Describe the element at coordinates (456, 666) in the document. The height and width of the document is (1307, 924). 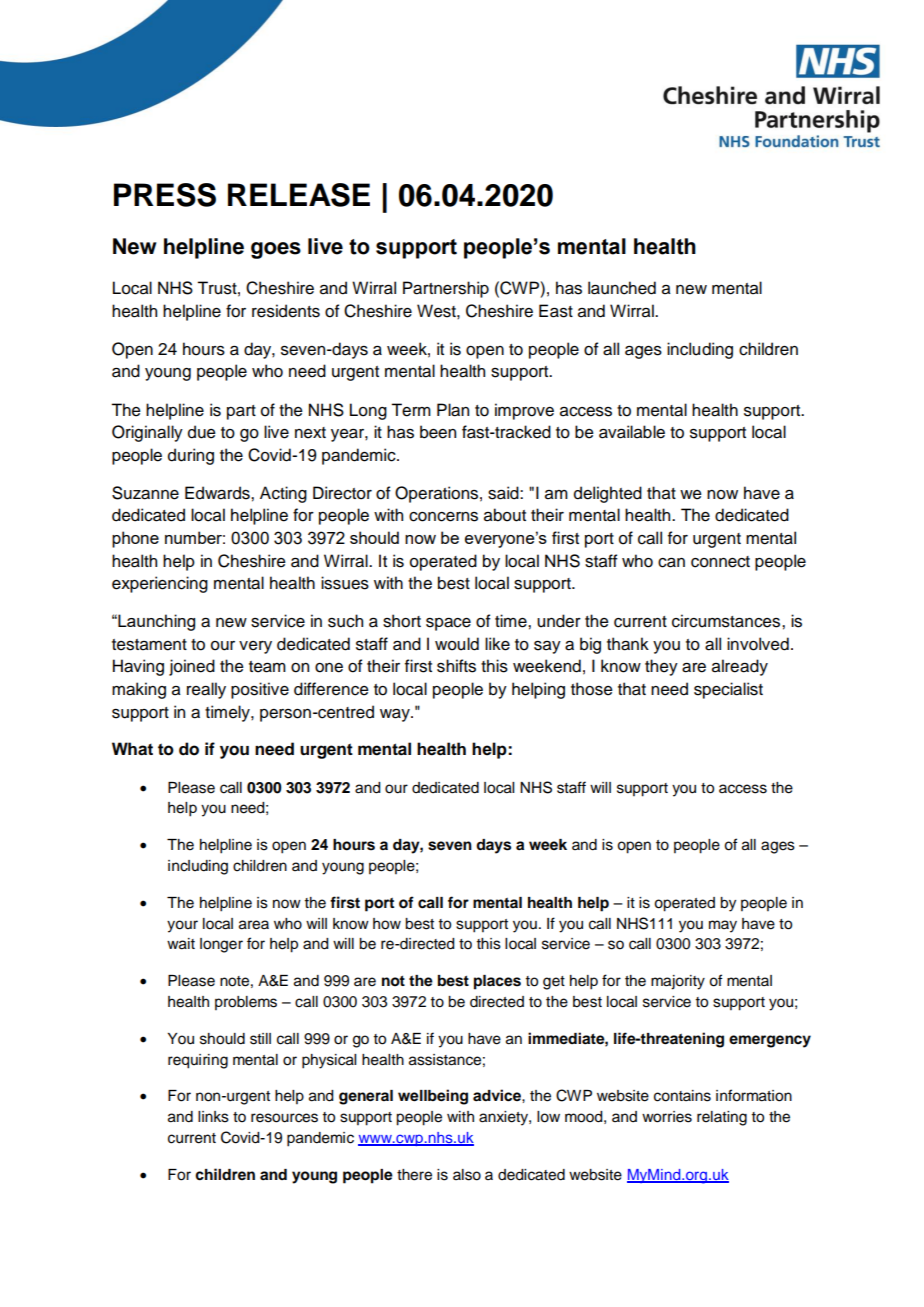
I see `shifts` at that location.
